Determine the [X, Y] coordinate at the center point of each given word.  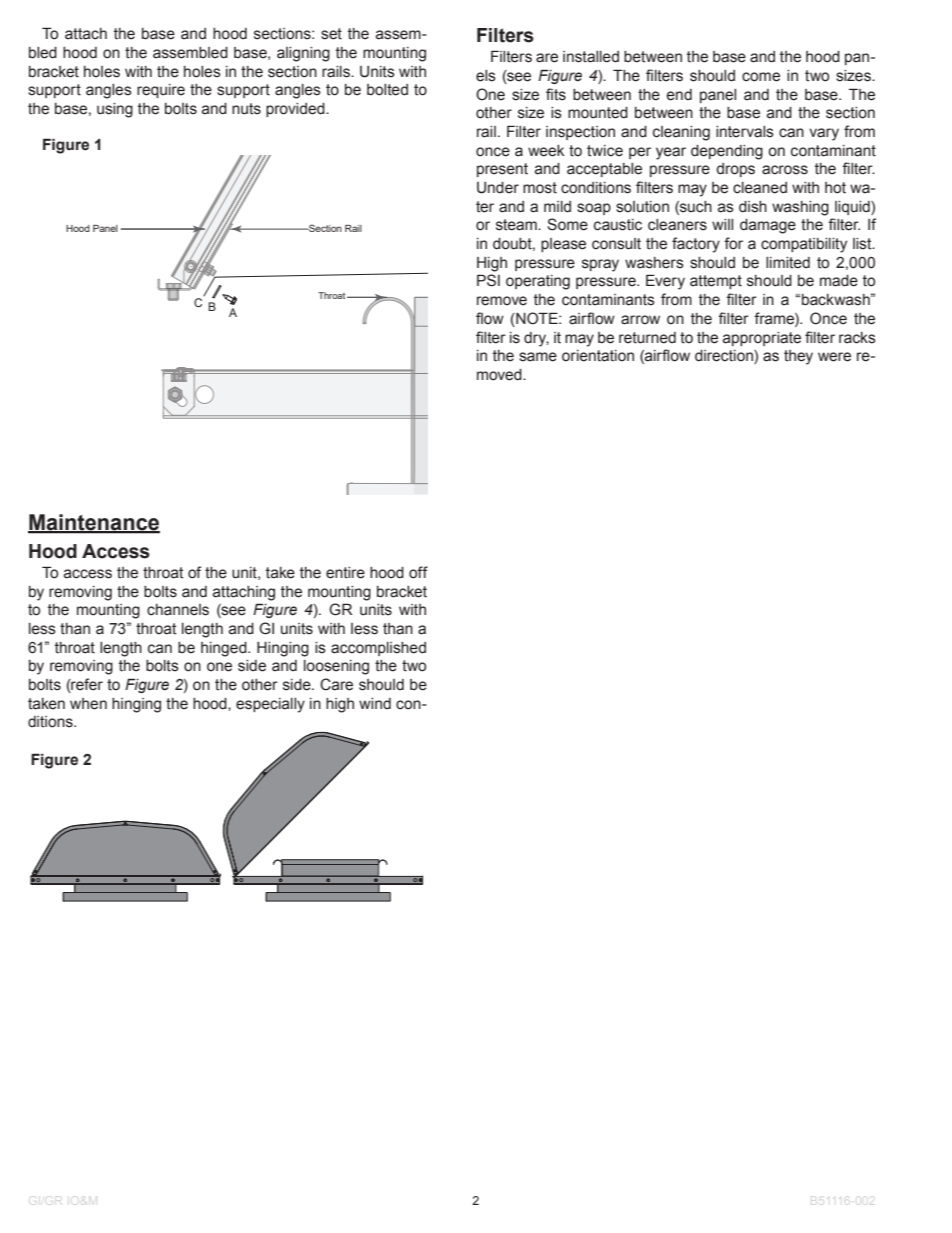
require [161, 91]
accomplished [378, 649]
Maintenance [94, 523]
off [418, 572]
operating [538, 282]
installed [591, 57]
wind [375, 703]
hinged [225, 649]
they [798, 357]
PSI [488, 280]
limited [788, 263]
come [761, 77]
